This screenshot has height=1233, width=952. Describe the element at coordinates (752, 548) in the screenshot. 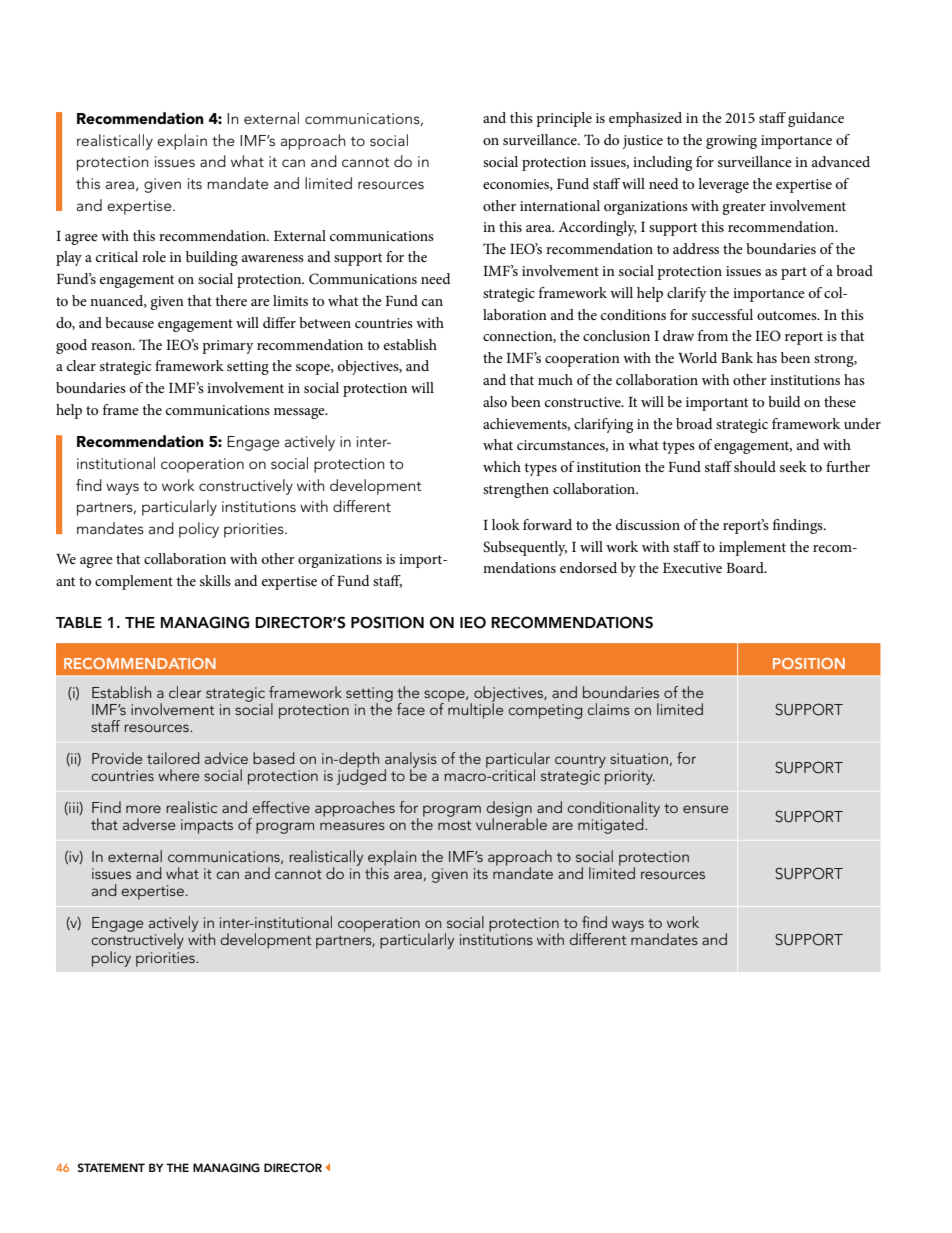

I see `implement` at that location.
